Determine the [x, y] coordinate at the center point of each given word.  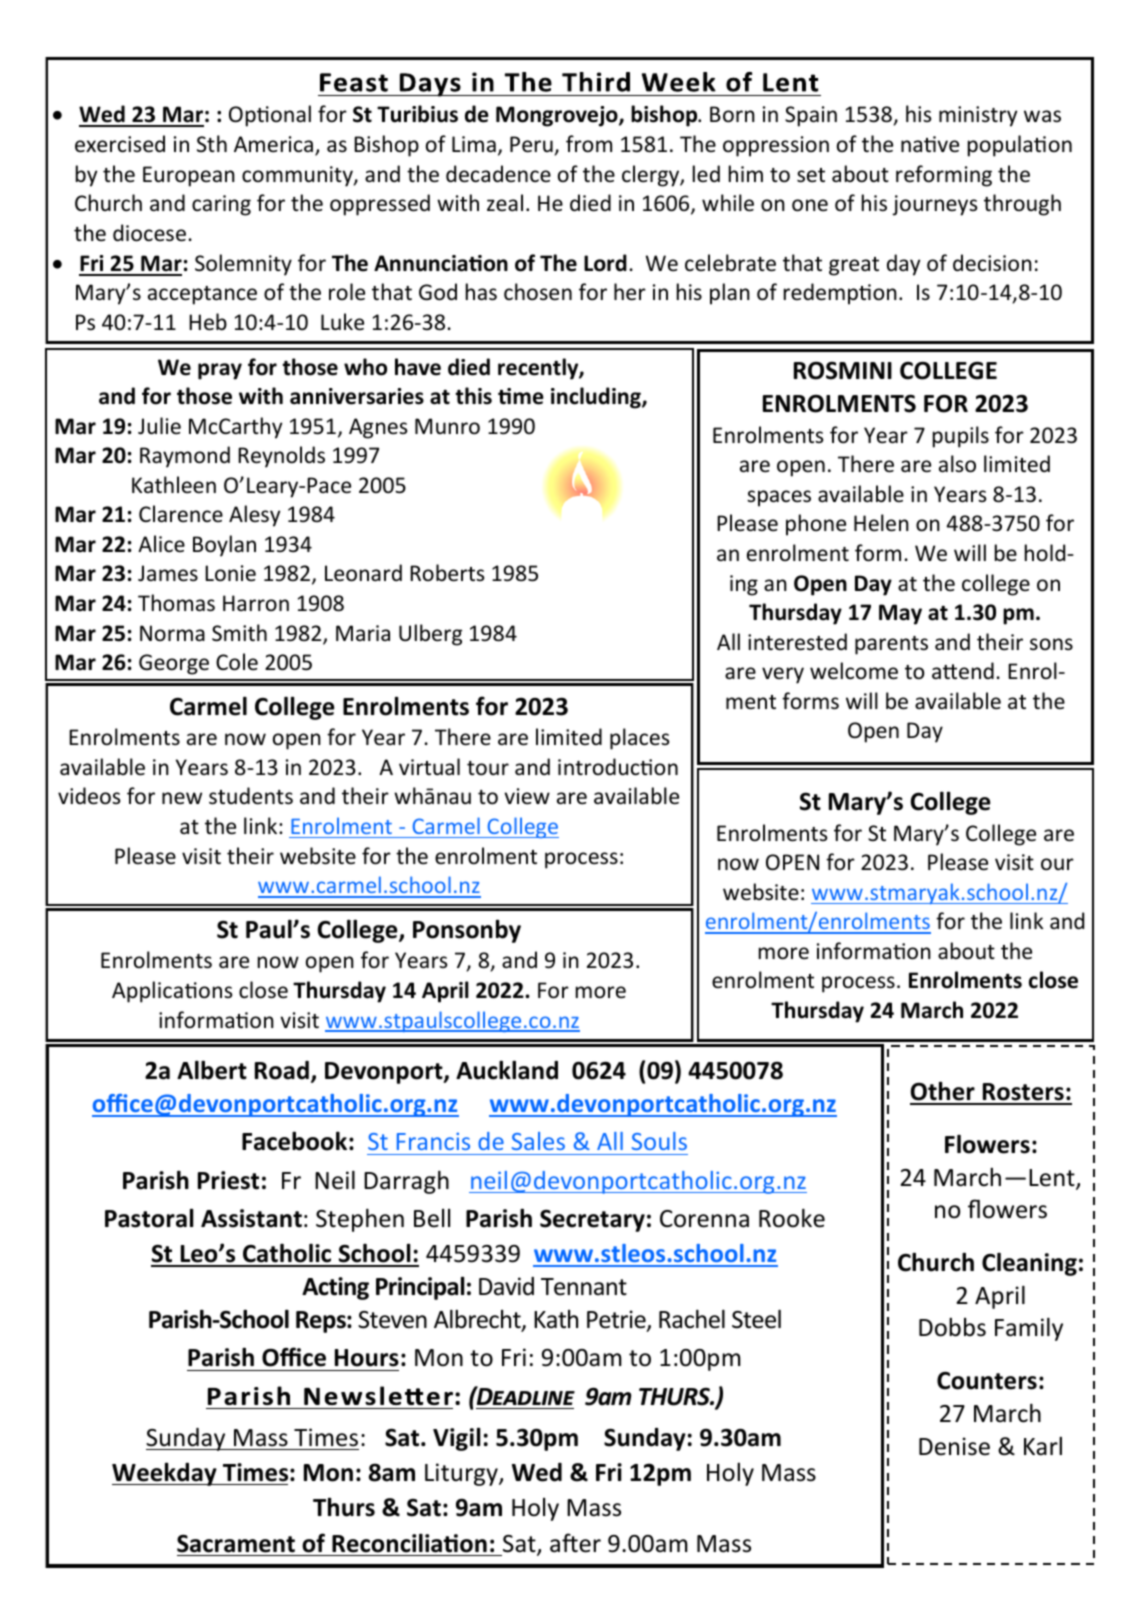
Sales [538, 1141]
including [597, 398]
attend [963, 671]
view [527, 796]
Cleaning [1029, 1264]
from [589, 144]
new [182, 798]
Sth [212, 143]
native [930, 144]
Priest [228, 1180]
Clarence [181, 514]
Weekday [165, 1474]
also [957, 464]
